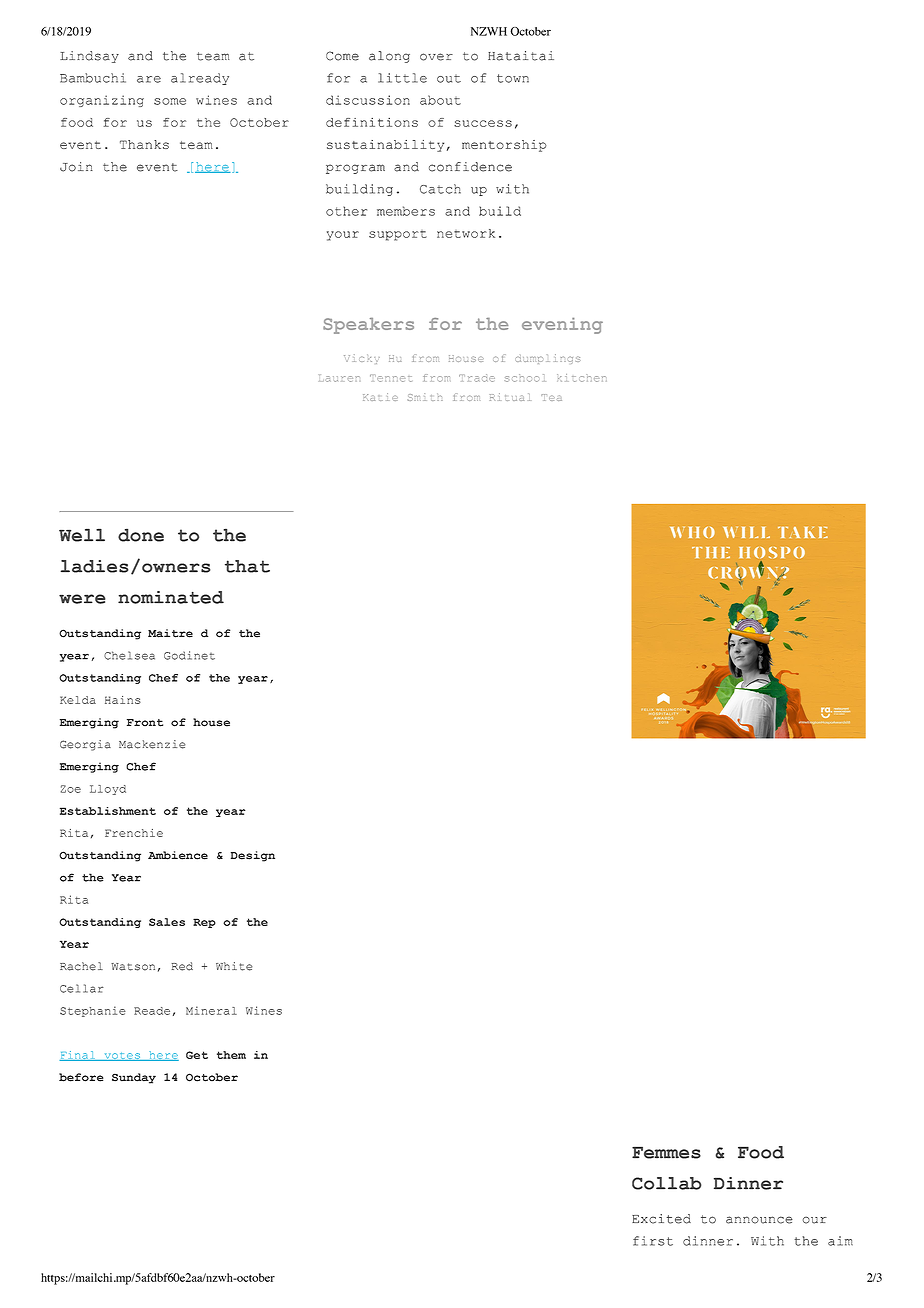 The width and height of the image is (924, 1308). Describe the element at coordinates (253, 856) in the image. I see `Design` at that location.
